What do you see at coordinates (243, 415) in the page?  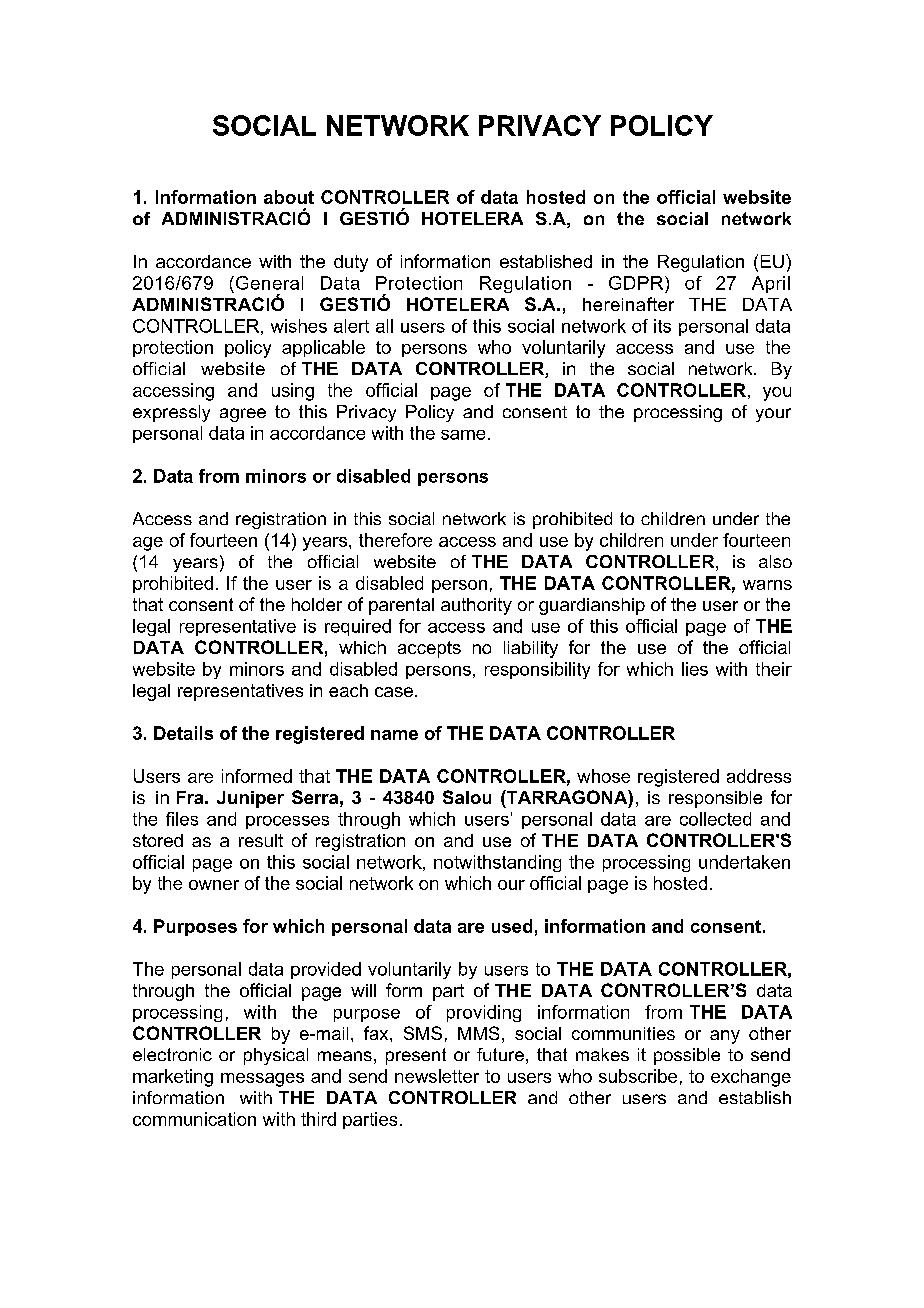 I see `agree` at bounding box center [243, 415].
